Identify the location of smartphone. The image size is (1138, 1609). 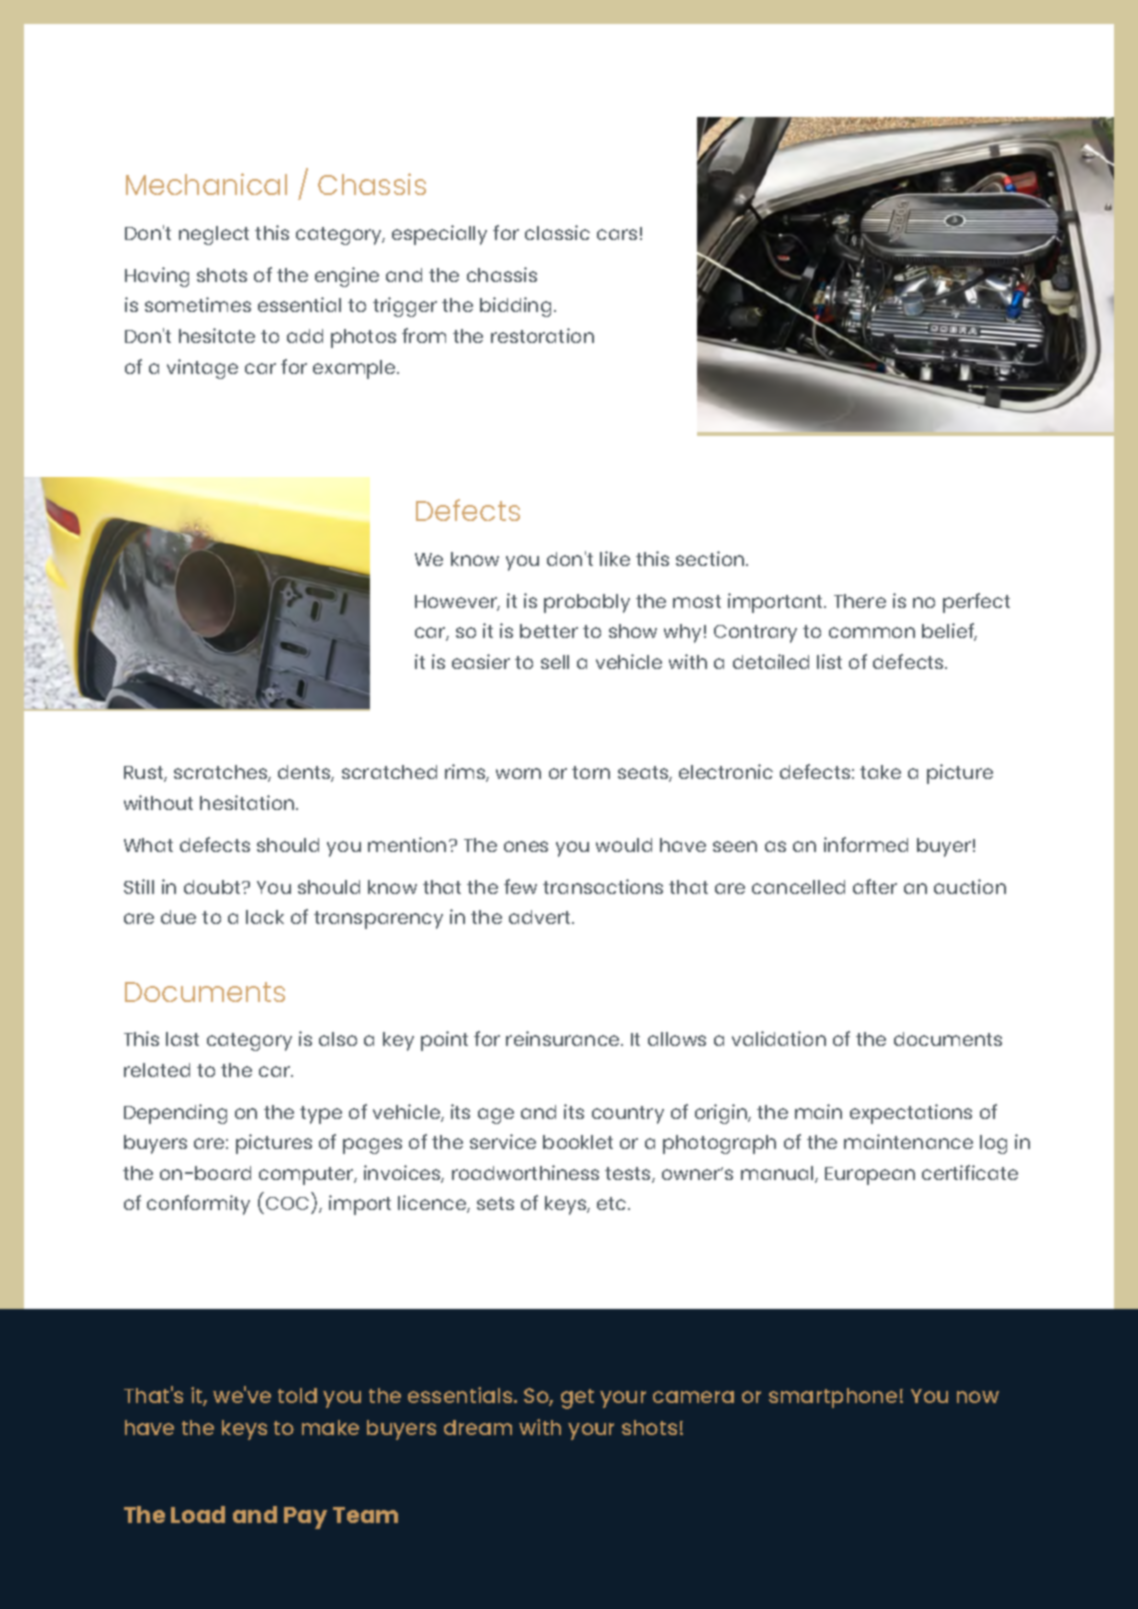
(833, 1398).
